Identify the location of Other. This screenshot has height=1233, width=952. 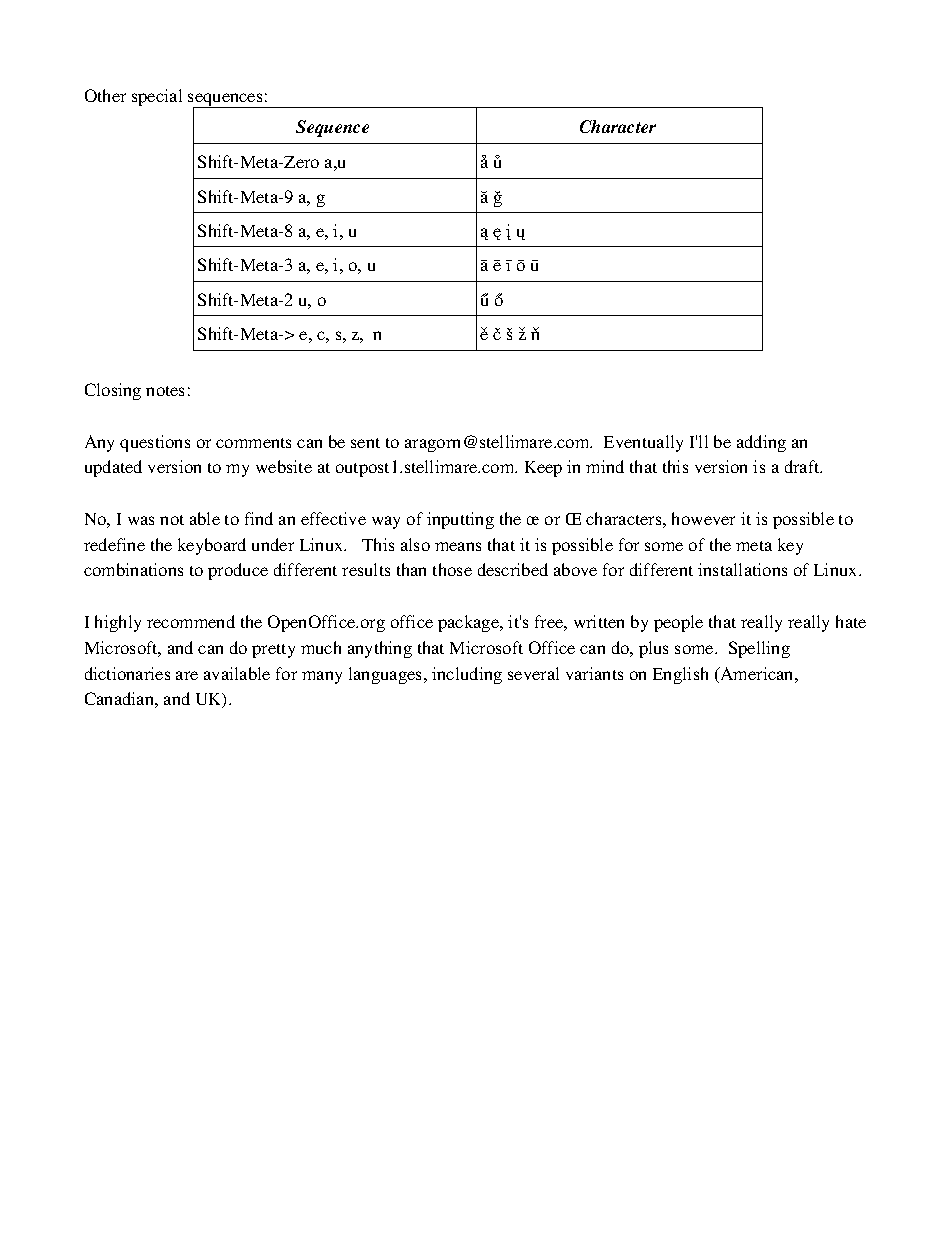
(105, 95).
